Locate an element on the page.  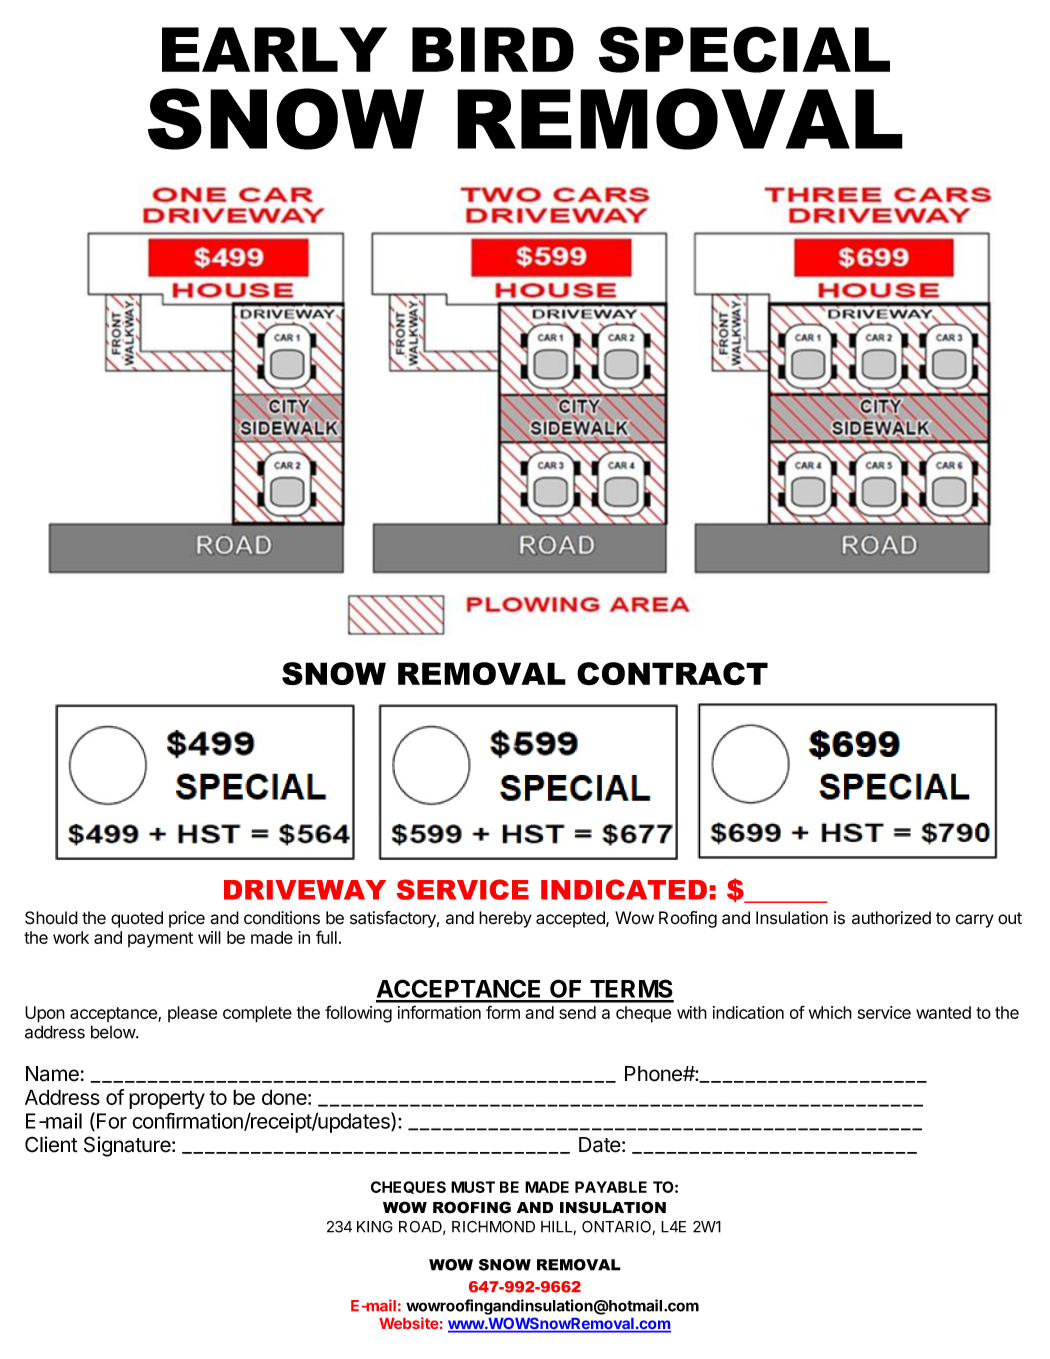
authorized is located at coordinates (891, 918).
